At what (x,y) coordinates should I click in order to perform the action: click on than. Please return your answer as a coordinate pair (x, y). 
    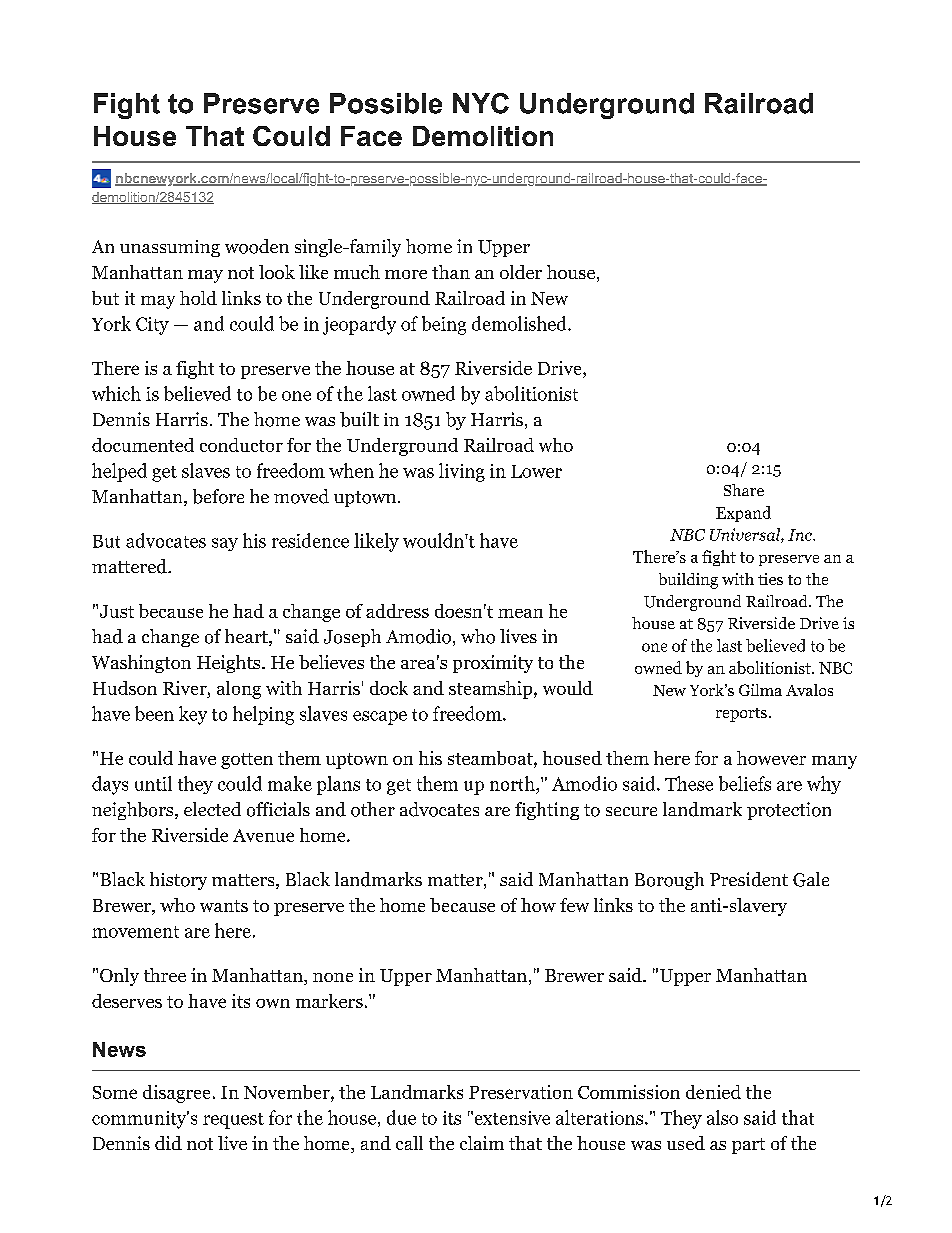
    Looking at the image, I should click on (451, 272).
